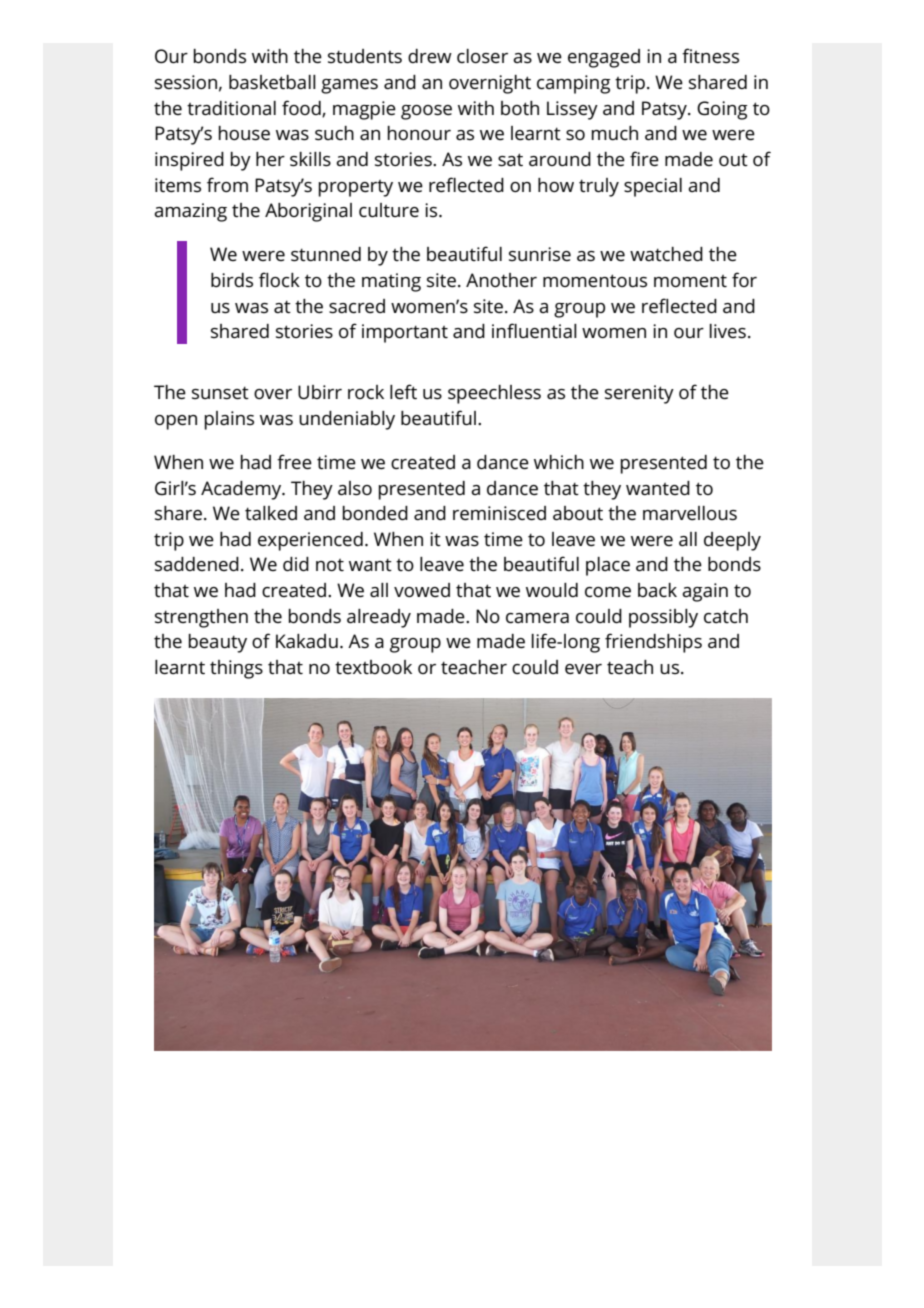  What do you see at coordinates (373, 667) in the document?
I see `textbook` at bounding box center [373, 667].
